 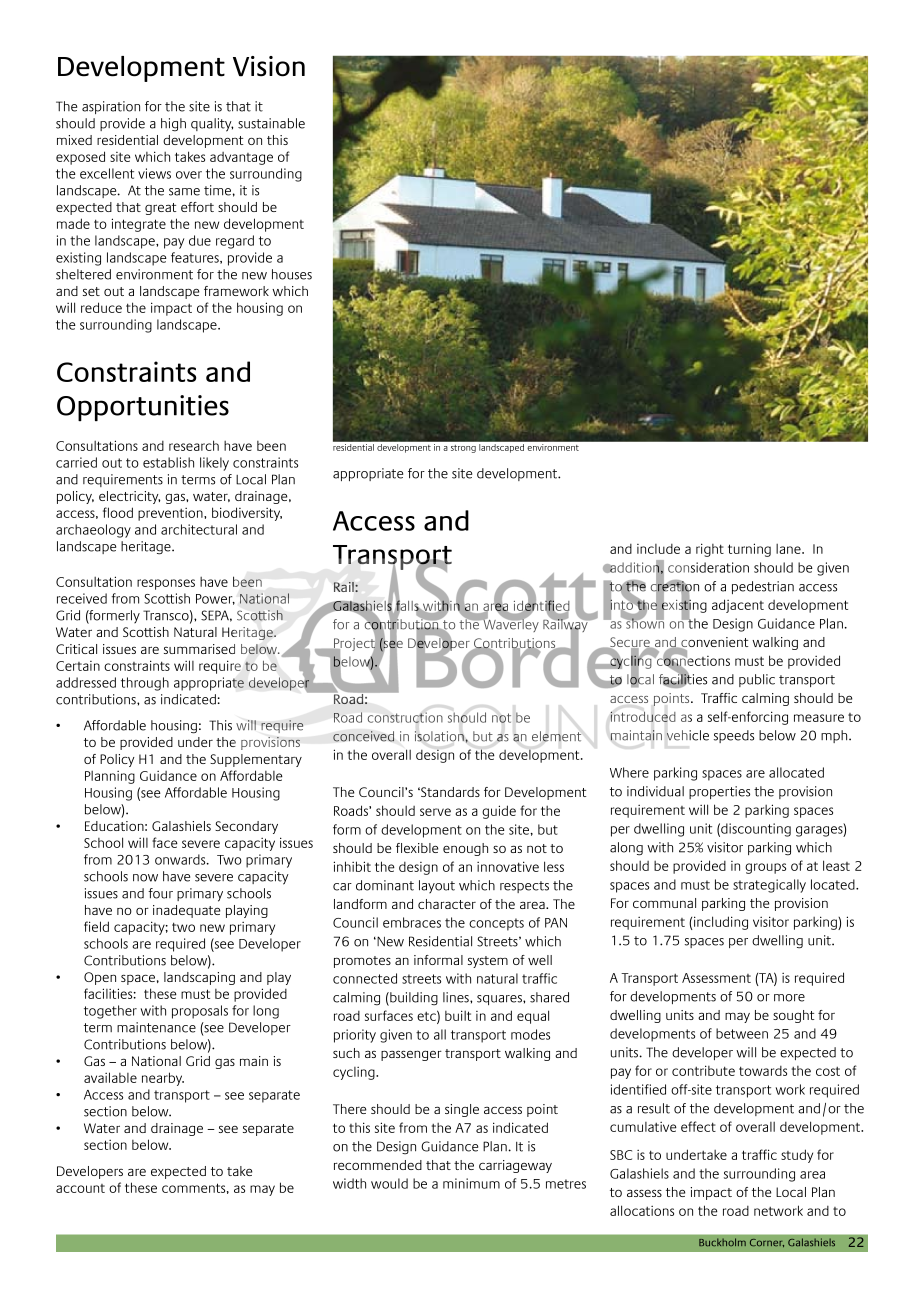 I want to click on public, so click(x=757, y=680).
